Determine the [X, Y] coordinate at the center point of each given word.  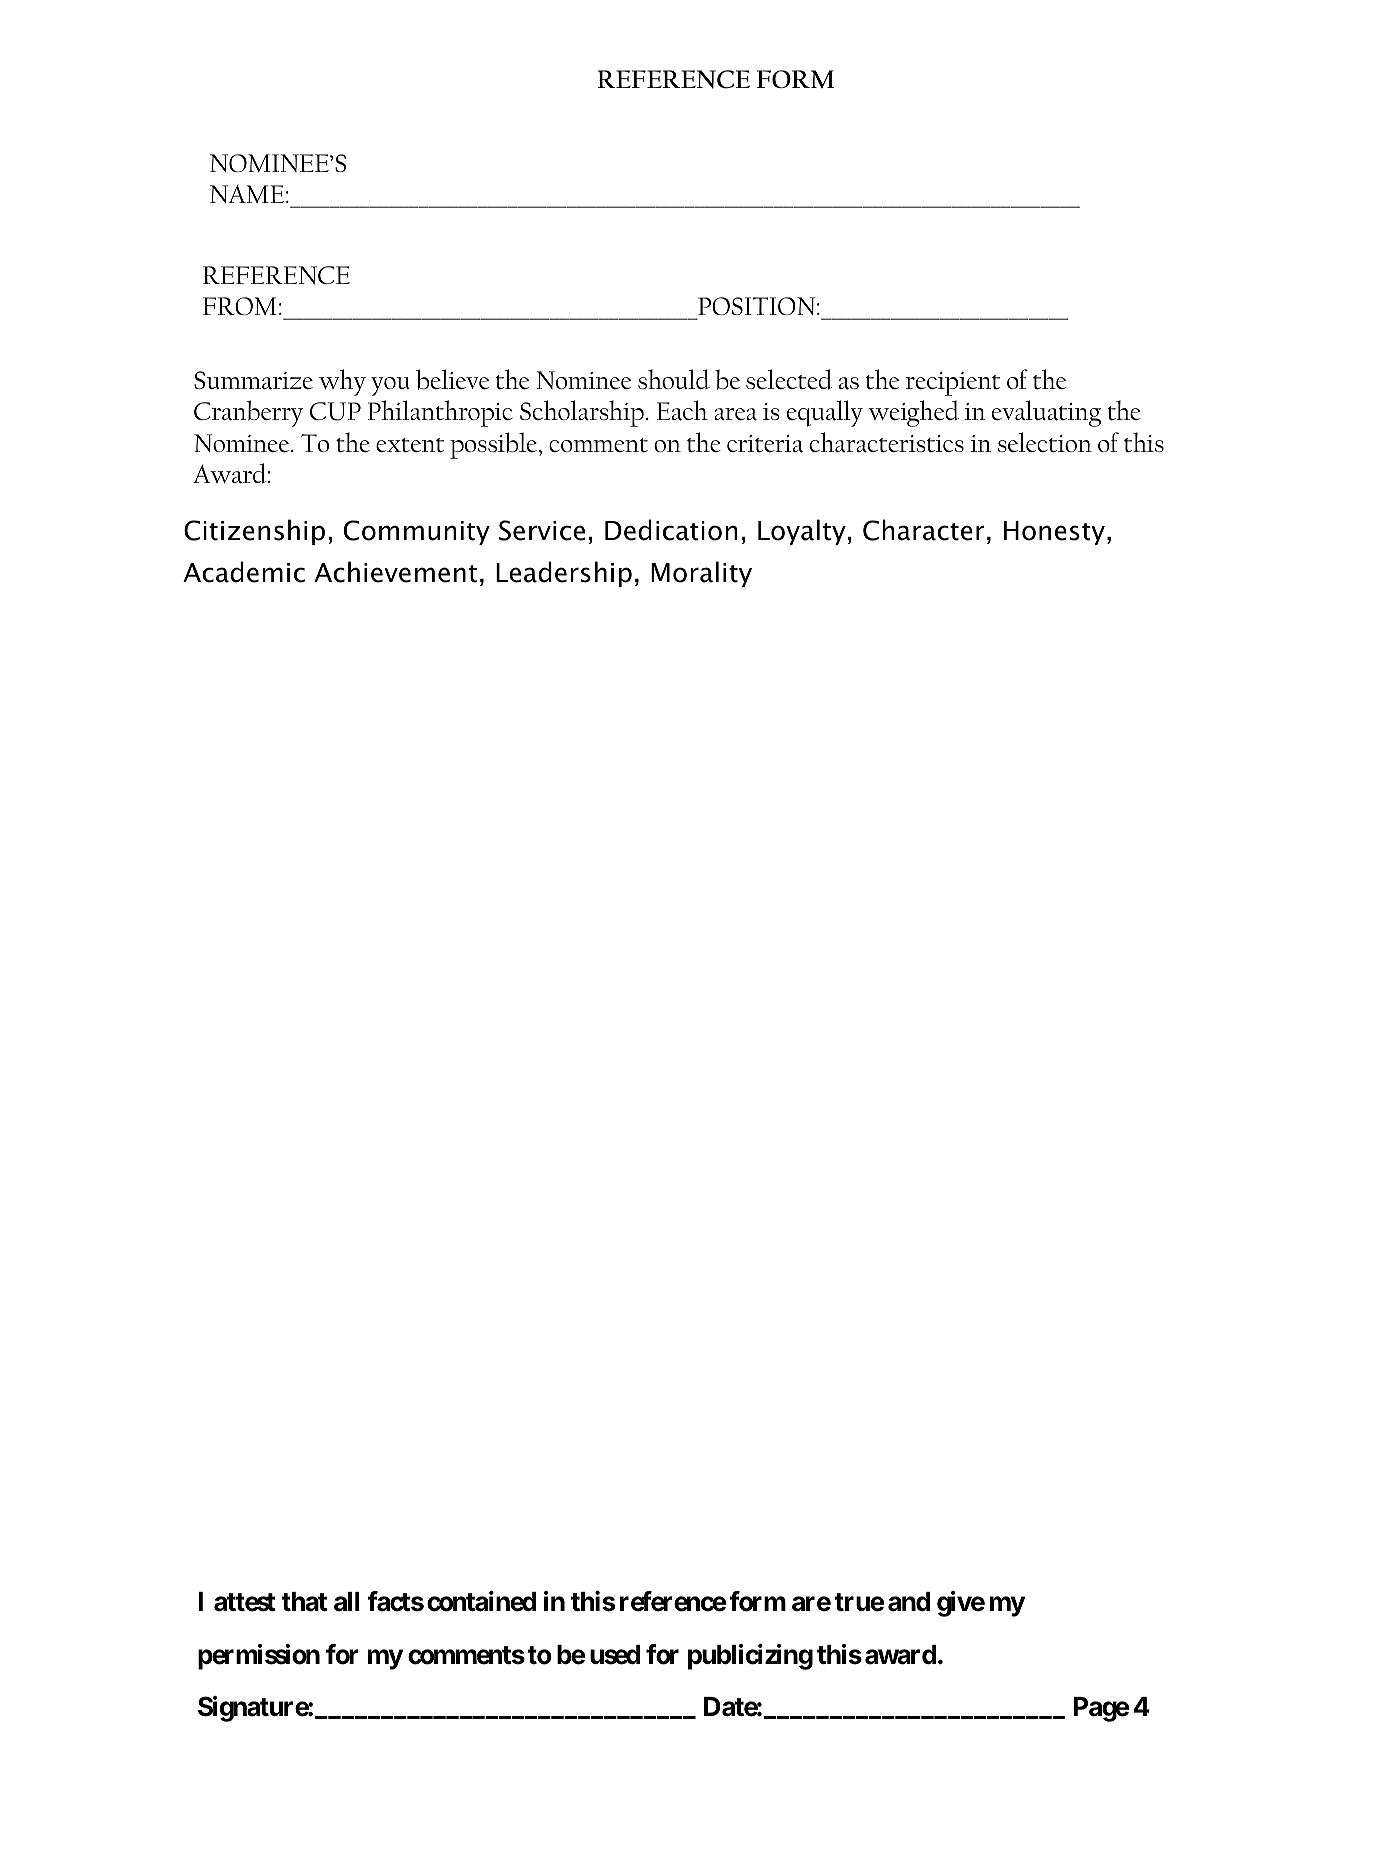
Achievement [395, 572]
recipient [952, 384]
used [615, 1655]
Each [682, 410]
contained [481, 1601]
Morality [701, 574]
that [304, 1602]
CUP [335, 411]
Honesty [1054, 533]
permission [259, 1657]
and [909, 1602]
